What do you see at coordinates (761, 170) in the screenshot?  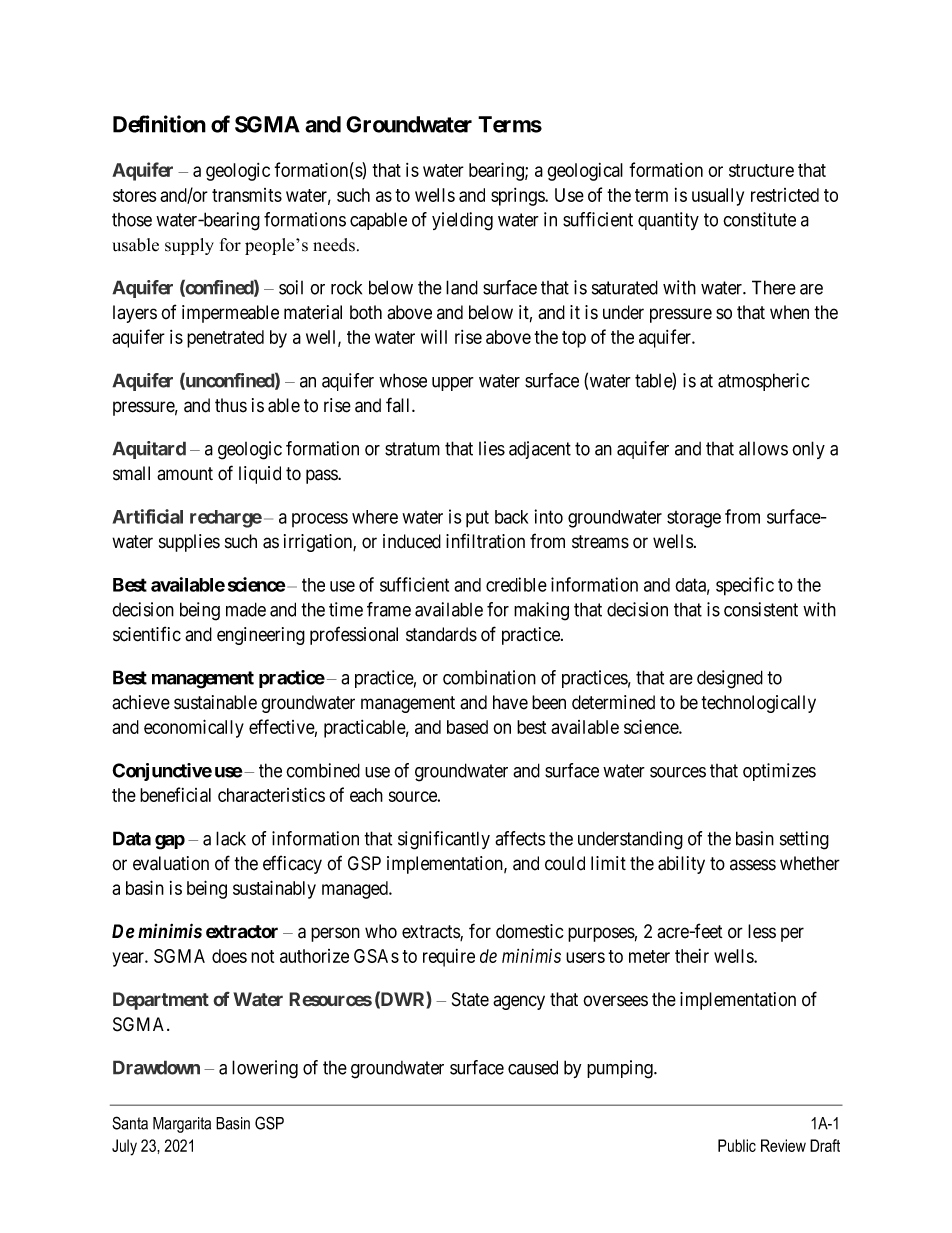 I see `structure` at bounding box center [761, 170].
